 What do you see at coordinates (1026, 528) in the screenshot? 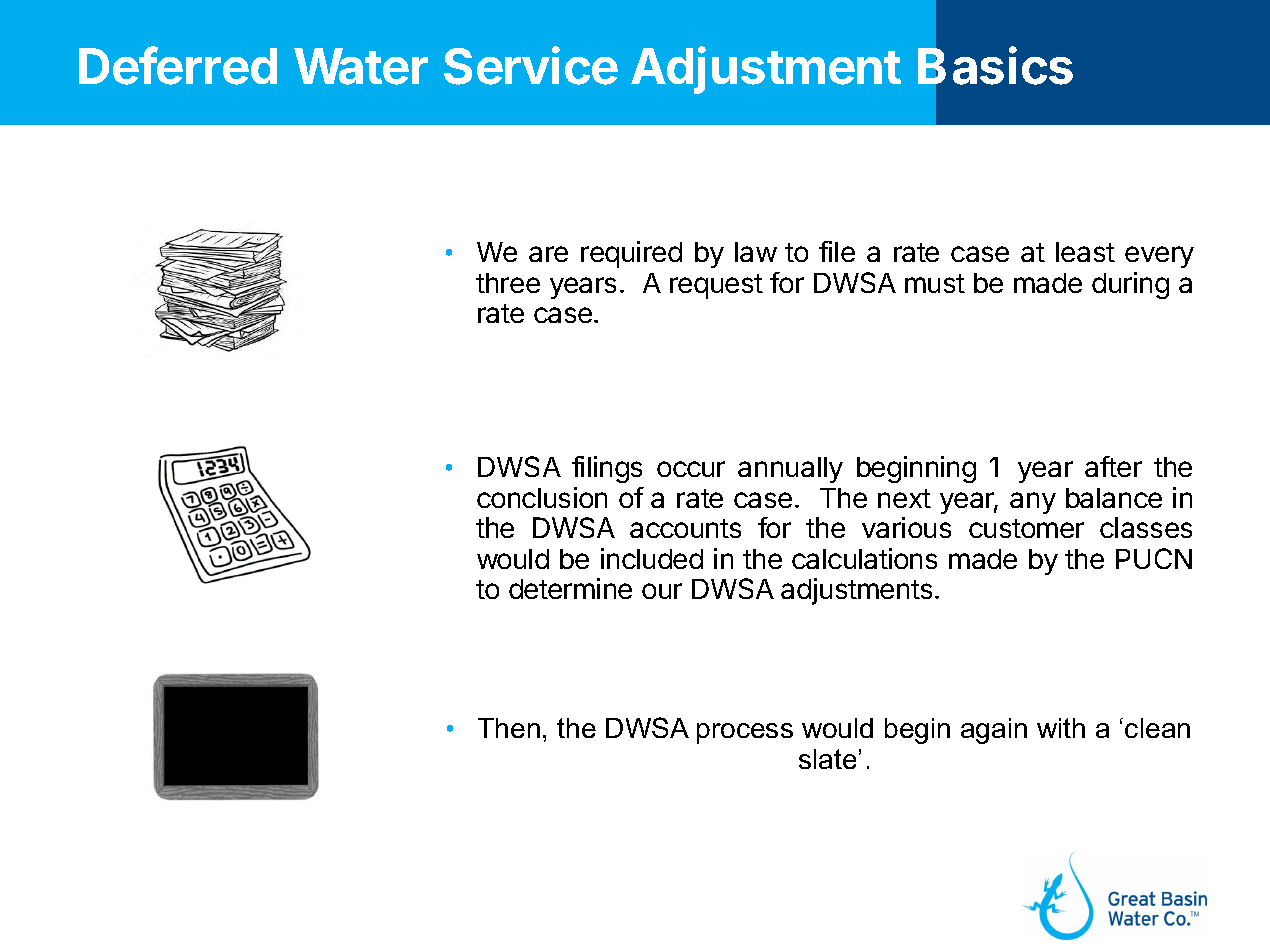
I see `customer` at bounding box center [1026, 528].
